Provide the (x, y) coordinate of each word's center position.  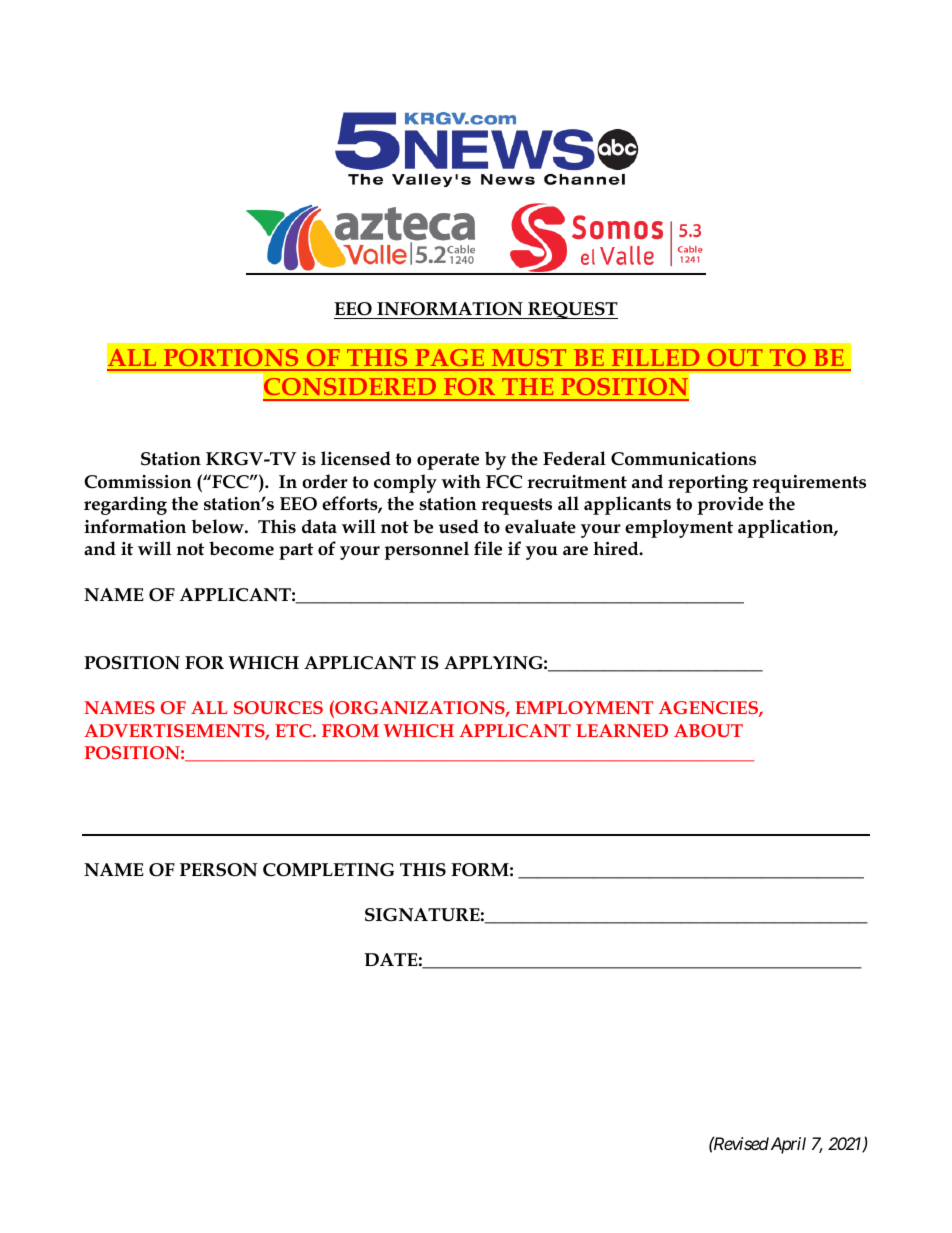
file (488, 548)
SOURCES (278, 707)
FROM (350, 730)
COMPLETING (328, 870)
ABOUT (708, 730)
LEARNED (622, 730)
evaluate (540, 526)
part (296, 551)
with (461, 481)
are (575, 551)
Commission (138, 482)
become (241, 548)
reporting (708, 484)
